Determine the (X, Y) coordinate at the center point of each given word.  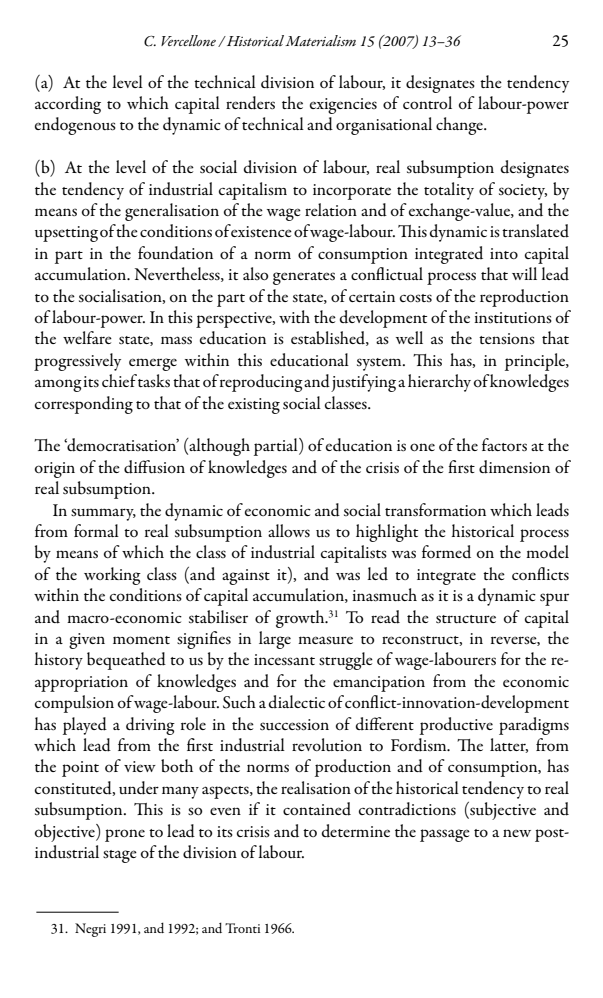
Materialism (320, 40)
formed (446, 551)
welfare (87, 337)
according (68, 105)
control (427, 102)
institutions (513, 318)
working (112, 576)
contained (317, 809)
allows (289, 530)
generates (304, 278)
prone (125, 835)
